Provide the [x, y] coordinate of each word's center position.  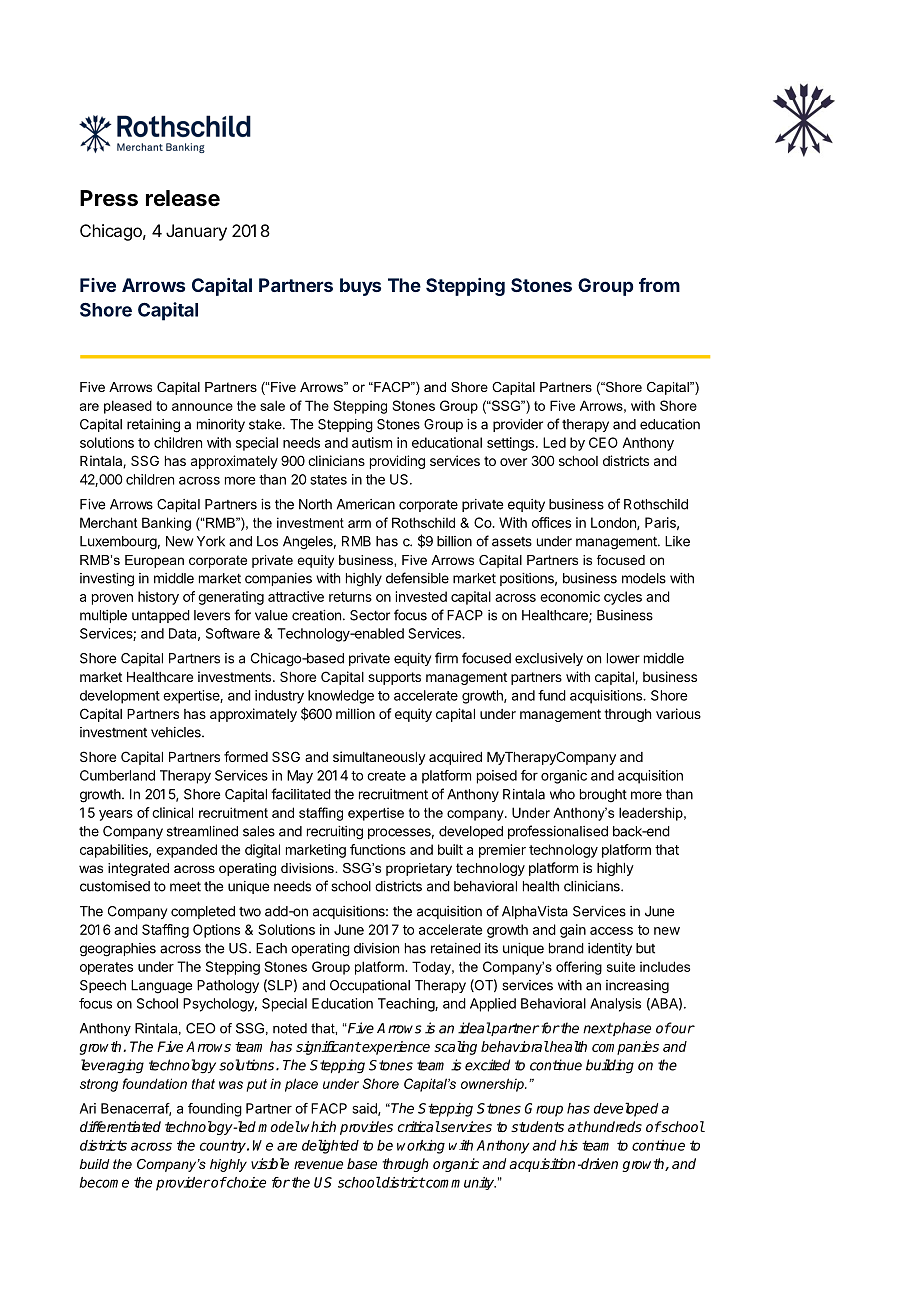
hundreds [612, 1126]
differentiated [120, 1126]
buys [360, 287]
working [421, 1147]
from [659, 285]
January [196, 232]
